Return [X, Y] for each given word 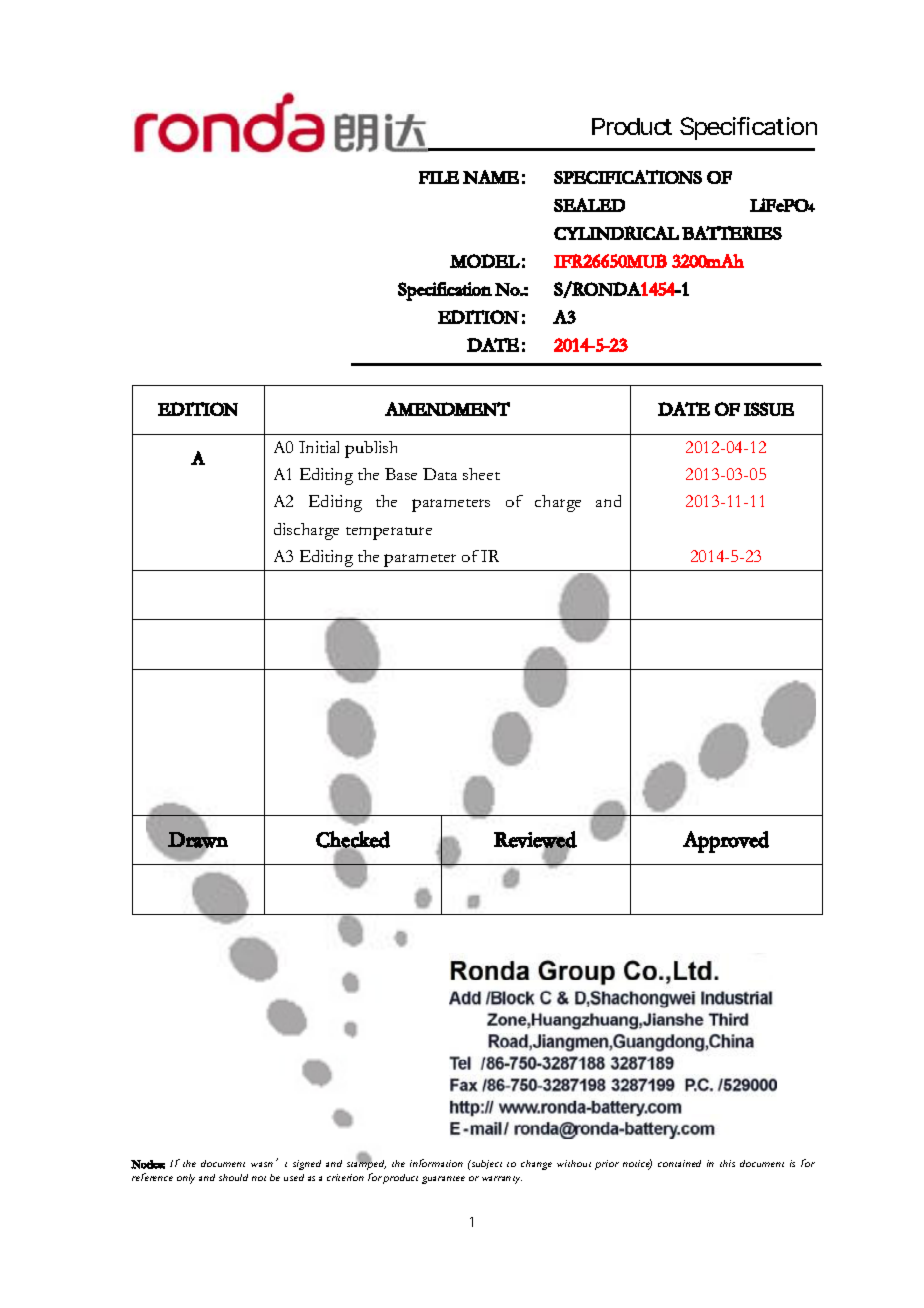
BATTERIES [732, 233]
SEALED [589, 205]
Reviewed [535, 840]
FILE [439, 177]
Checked [353, 840]
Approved [726, 842]
